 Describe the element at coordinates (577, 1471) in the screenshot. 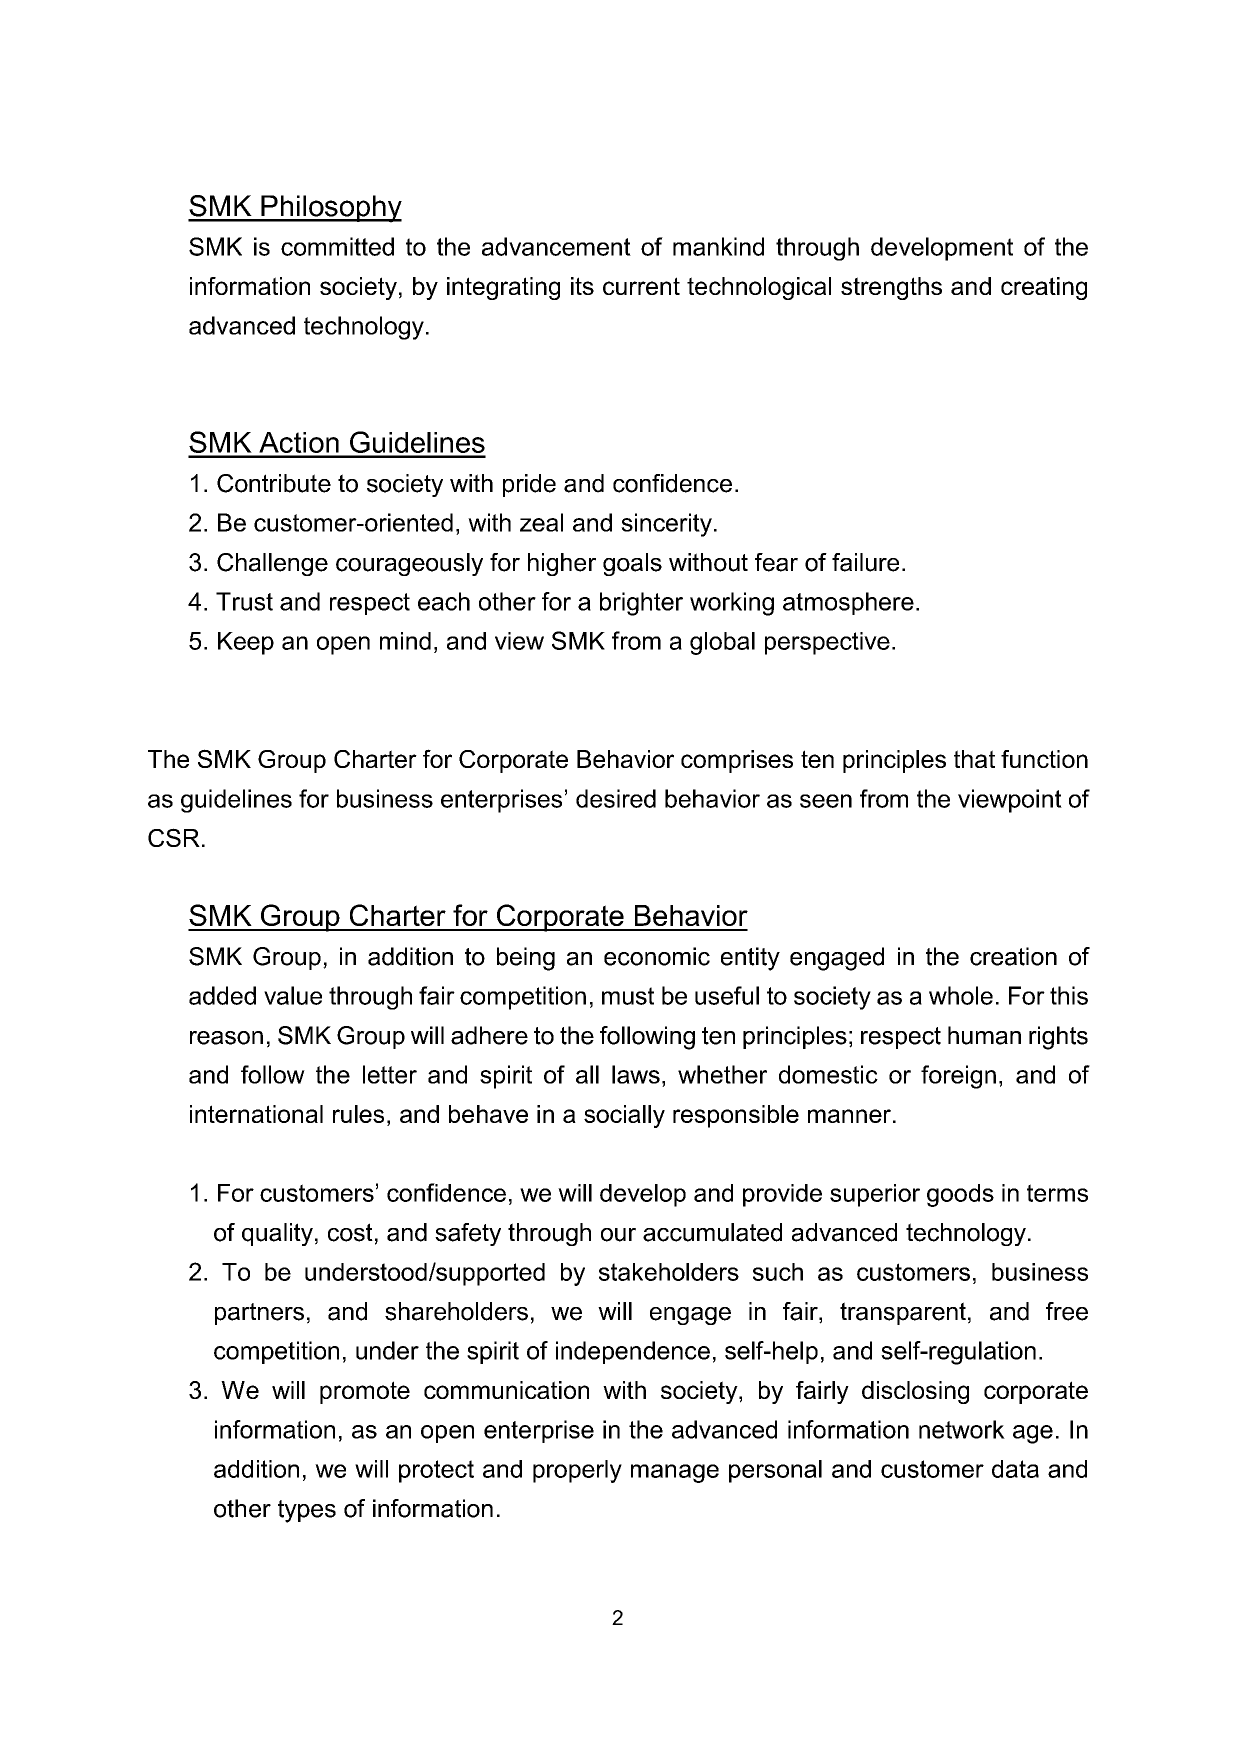

I see `properly` at that location.
